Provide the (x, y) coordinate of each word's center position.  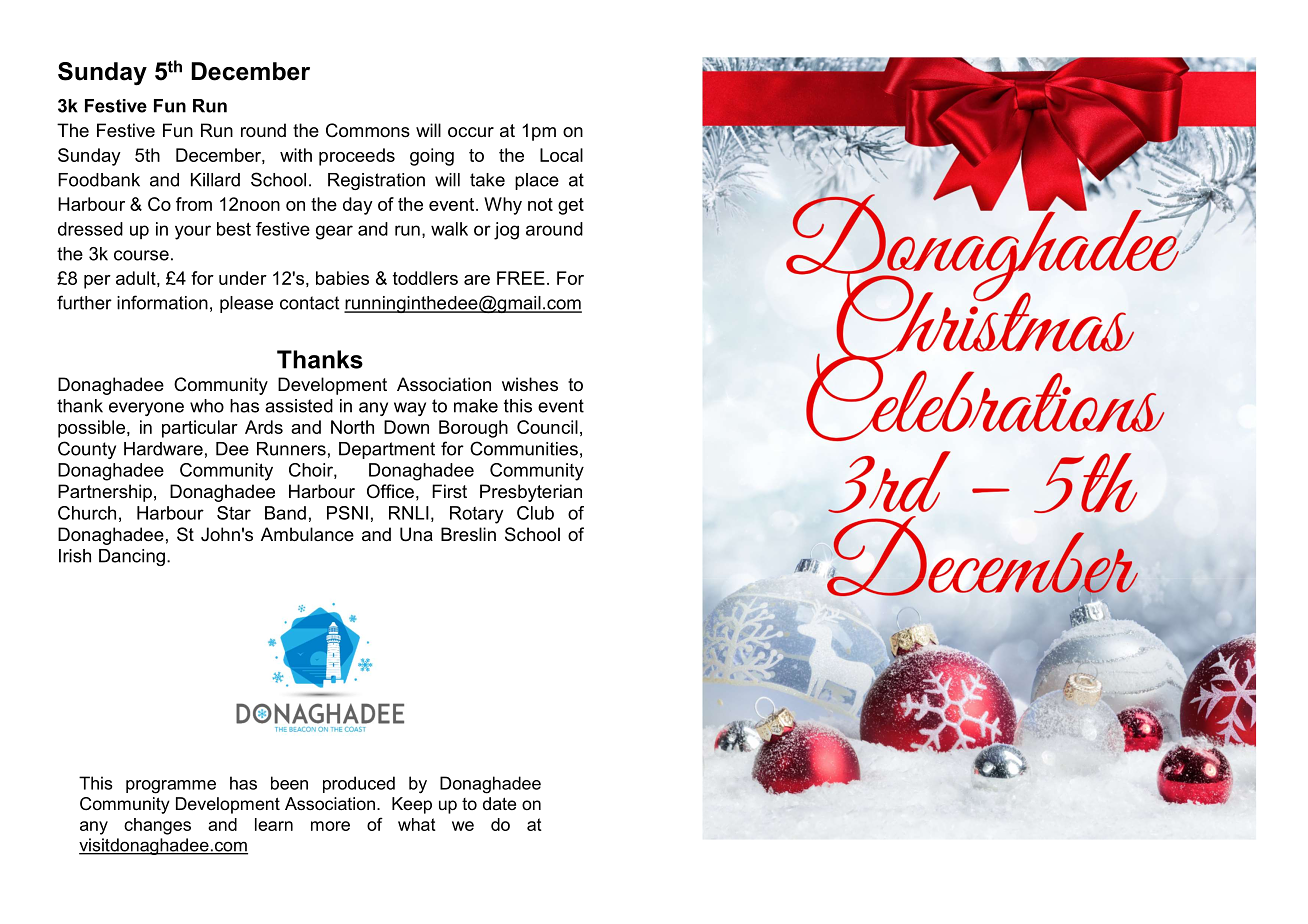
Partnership (105, 493)
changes (157, 826)
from (194, 204)
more (330, 826)
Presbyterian (531, 493)
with (296, 155)
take (487, 180)
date (499, 803)
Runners (291, 449)
